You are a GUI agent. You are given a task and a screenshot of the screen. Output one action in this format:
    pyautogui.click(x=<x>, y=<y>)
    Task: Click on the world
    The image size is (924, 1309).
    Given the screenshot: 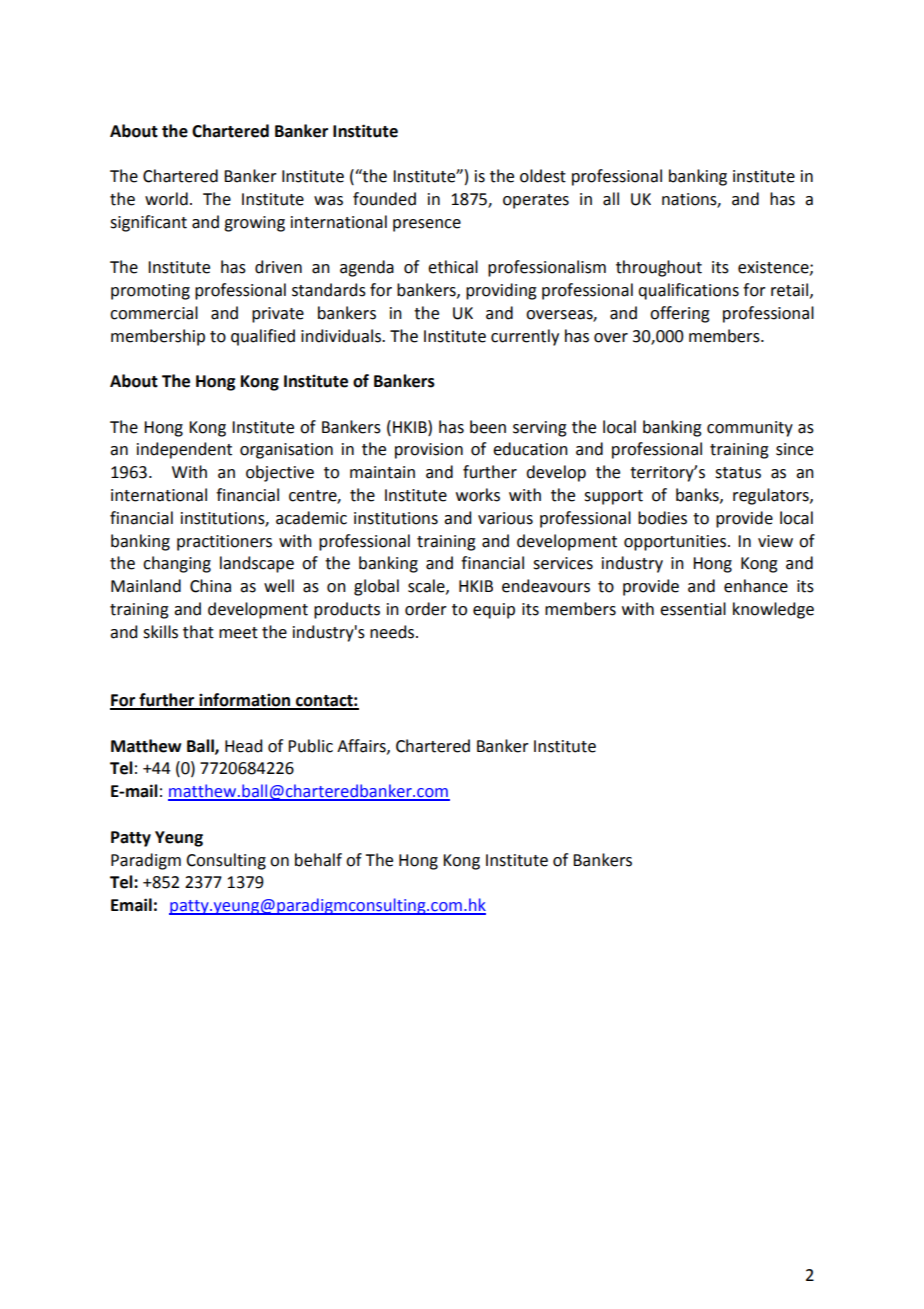 What is the action you would take?
    pyautogui.click(x=166, y=199)
